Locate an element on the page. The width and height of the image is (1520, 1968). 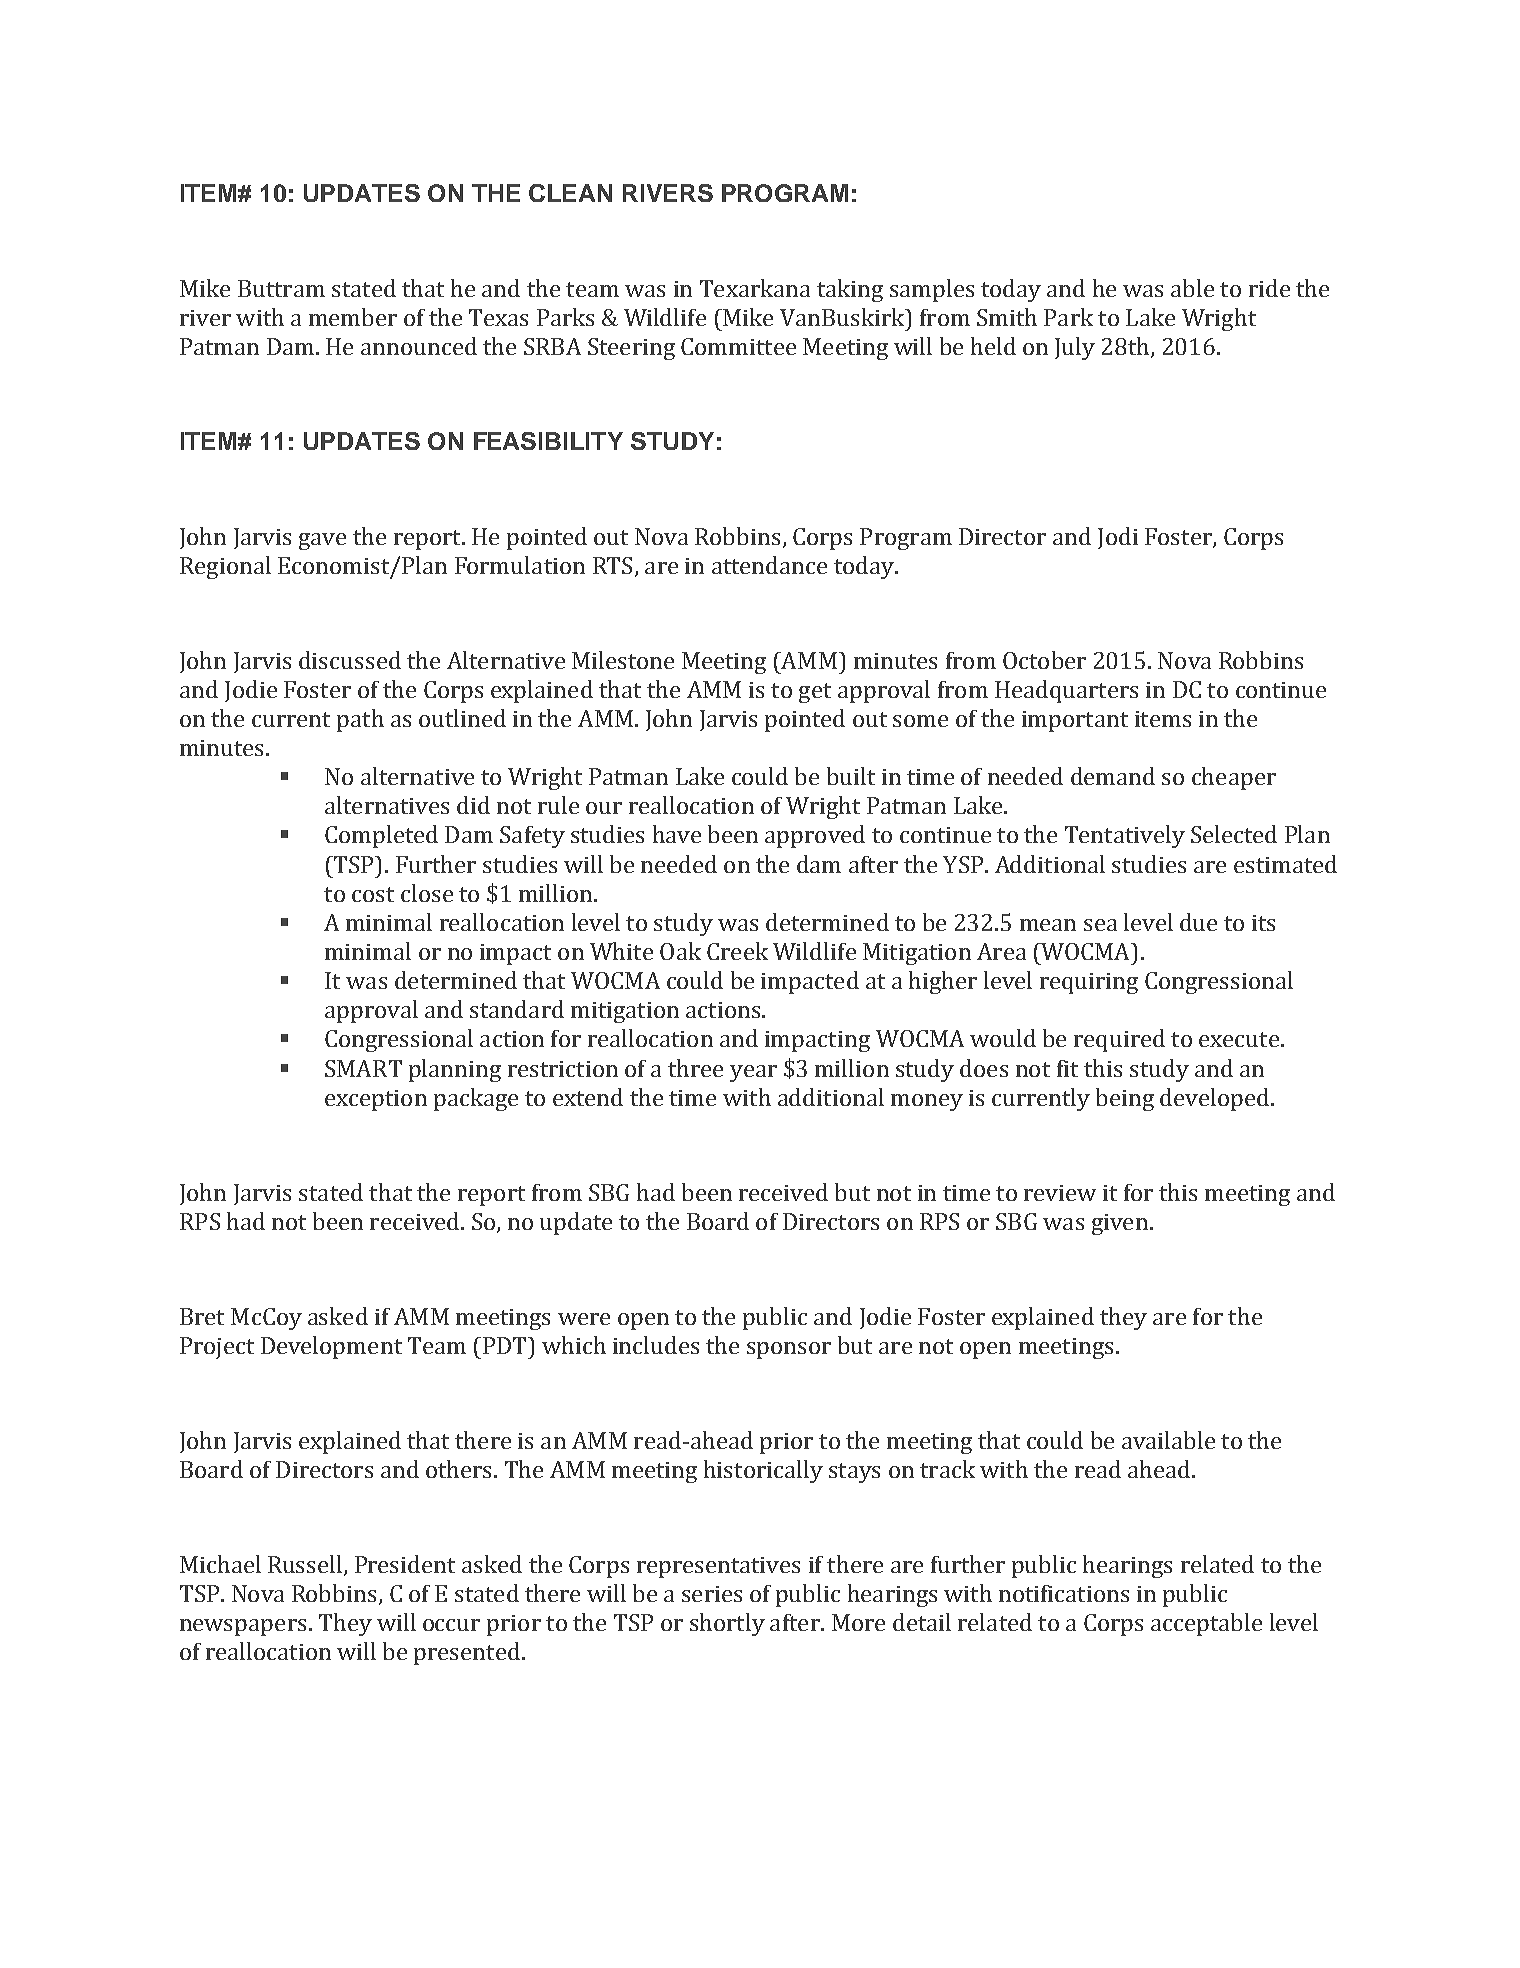
ride is located at coordinates (1269, 288).
